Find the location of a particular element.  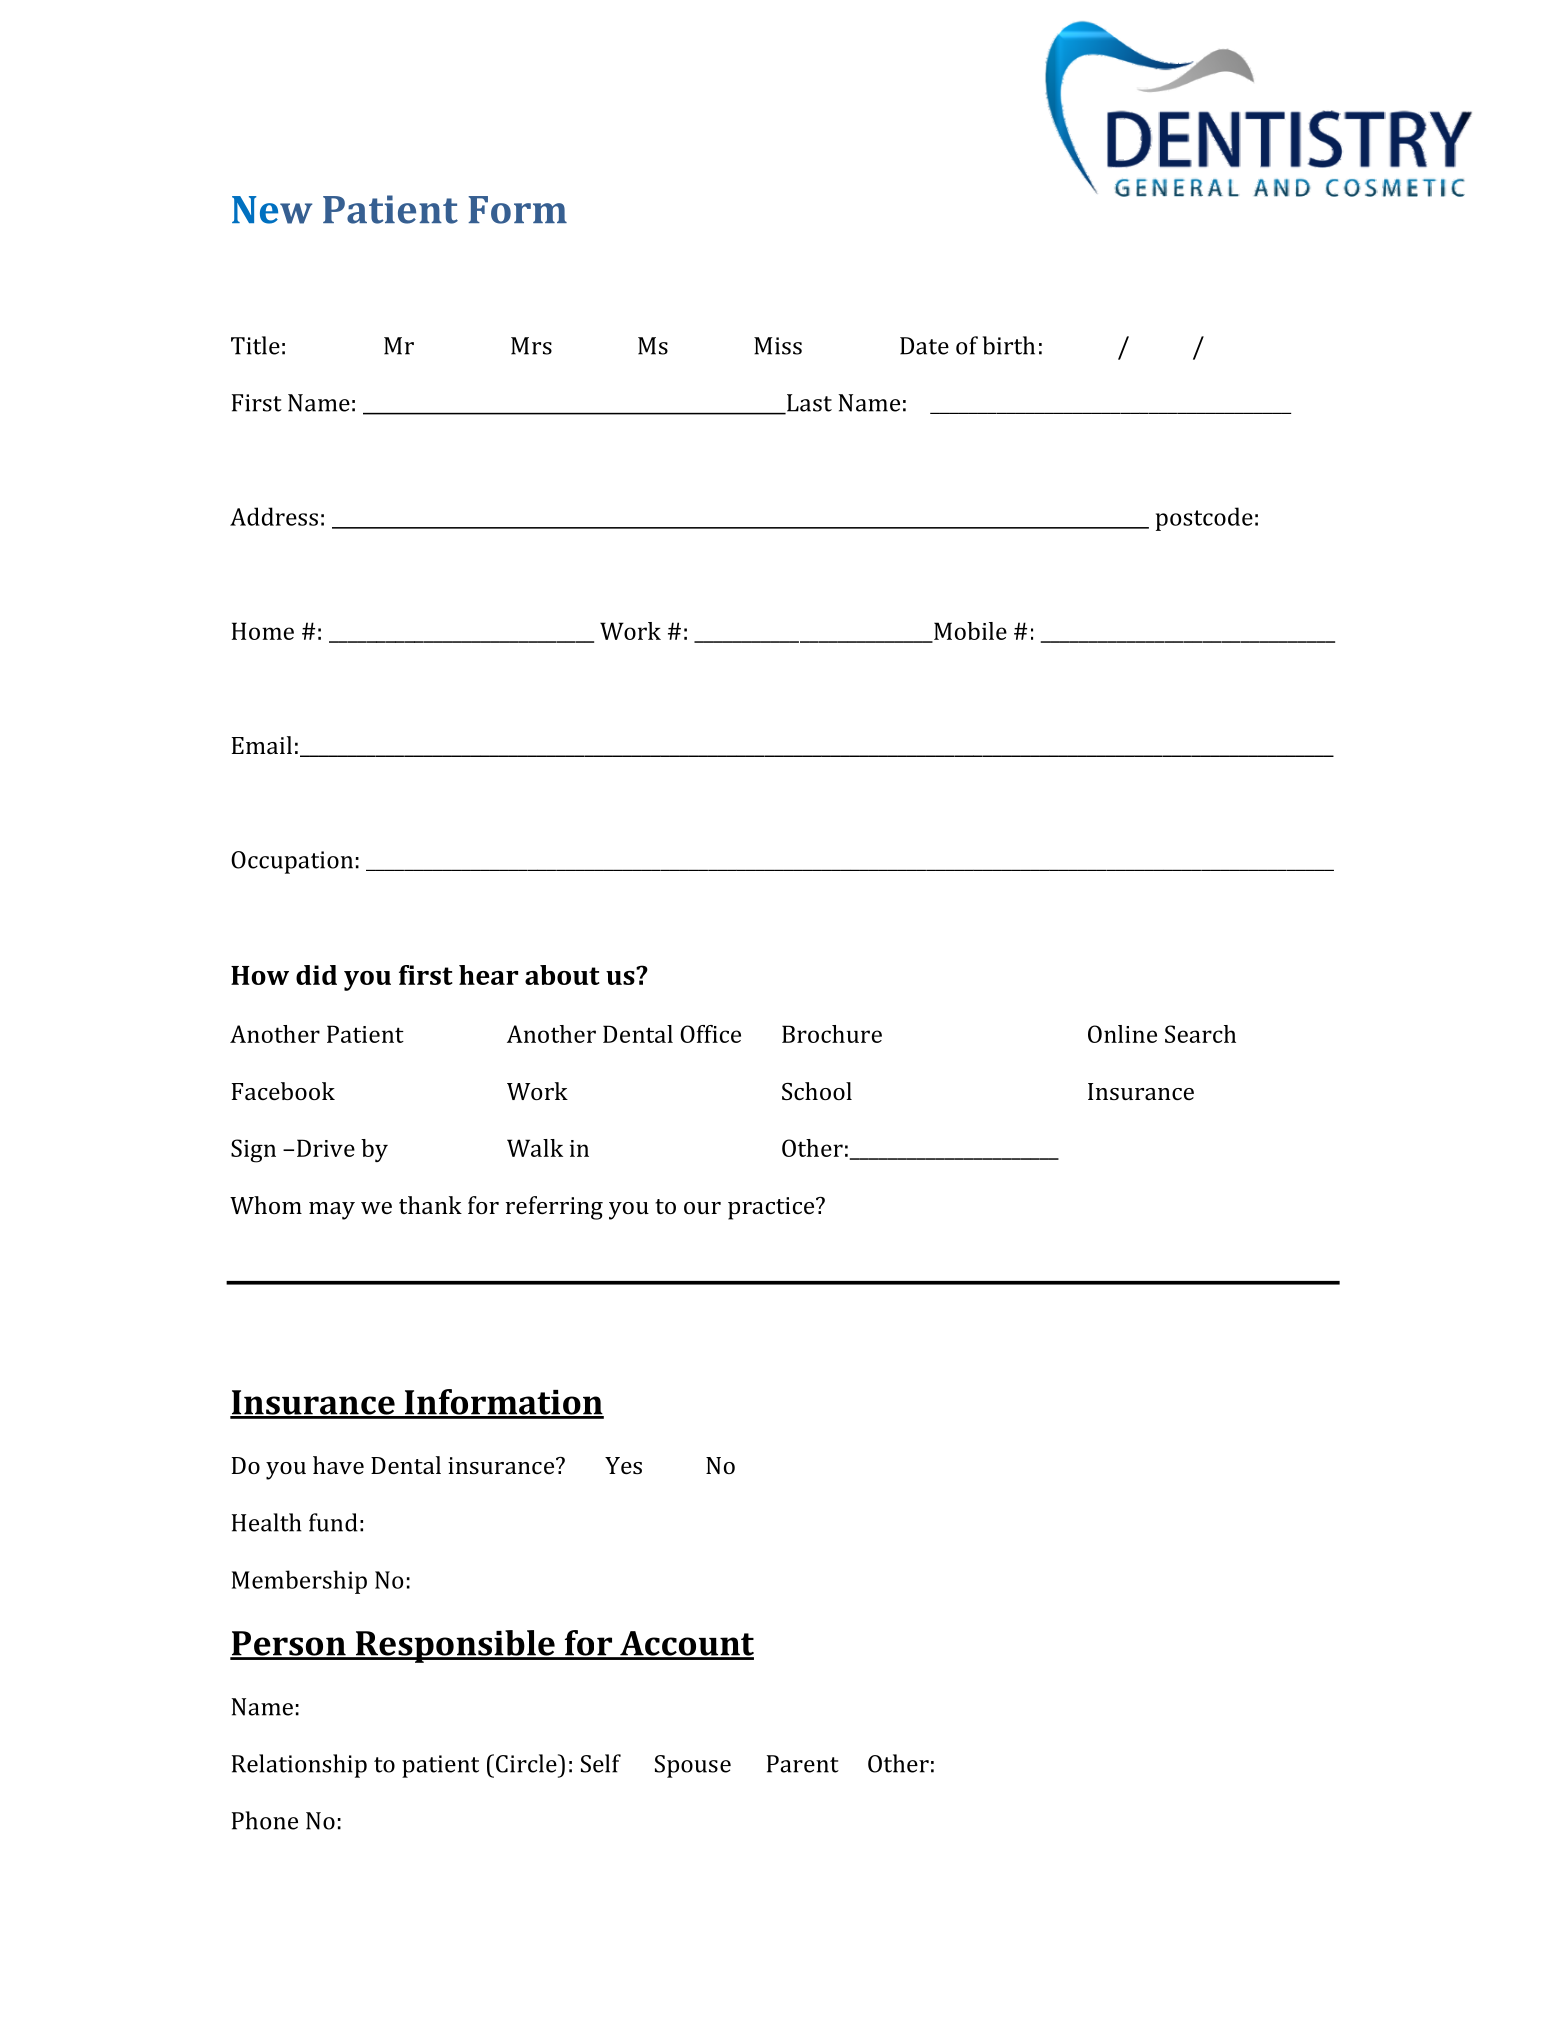

our is located at coordinates (702, 1208).
